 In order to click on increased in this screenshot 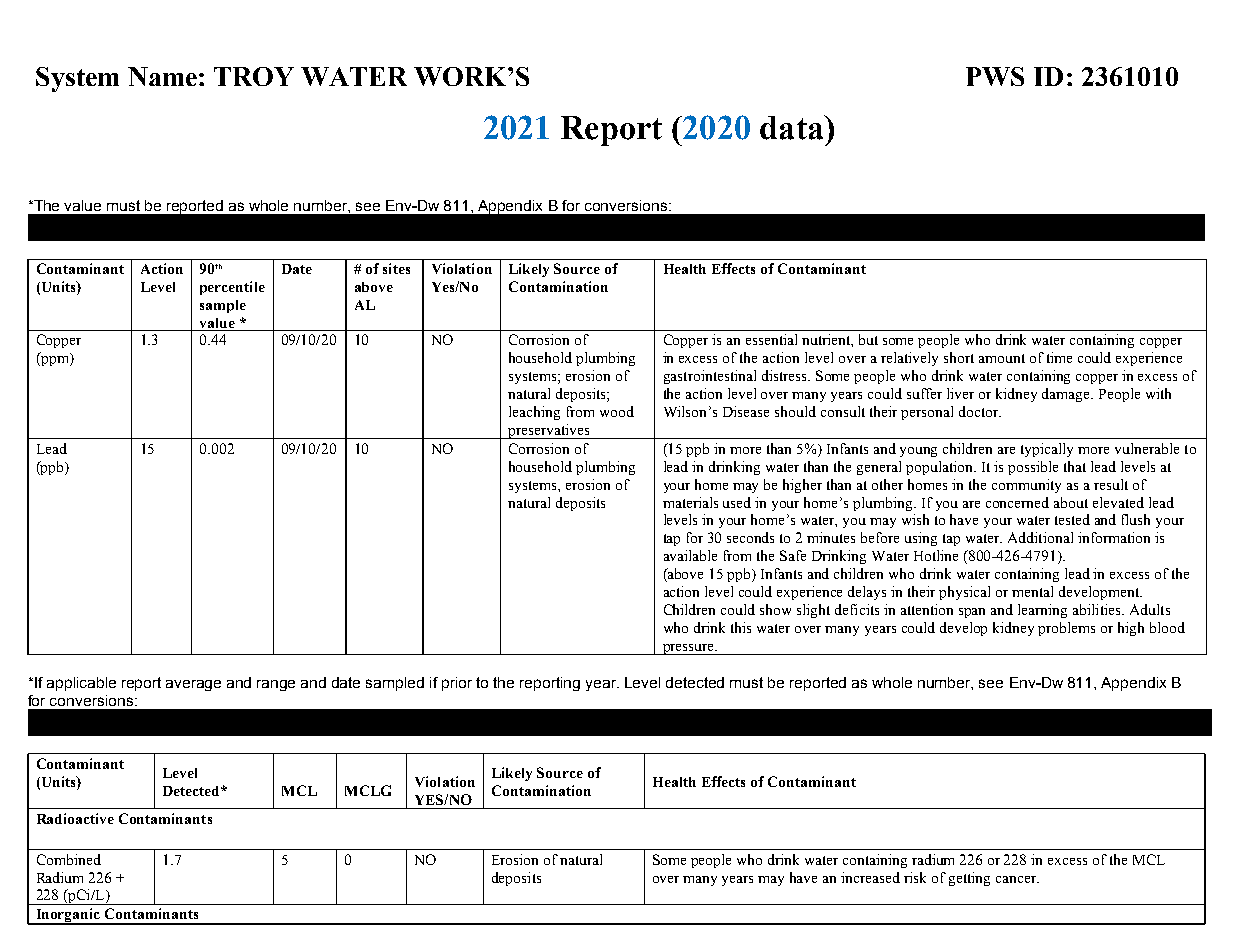, I will do `click(870, 877)`.
